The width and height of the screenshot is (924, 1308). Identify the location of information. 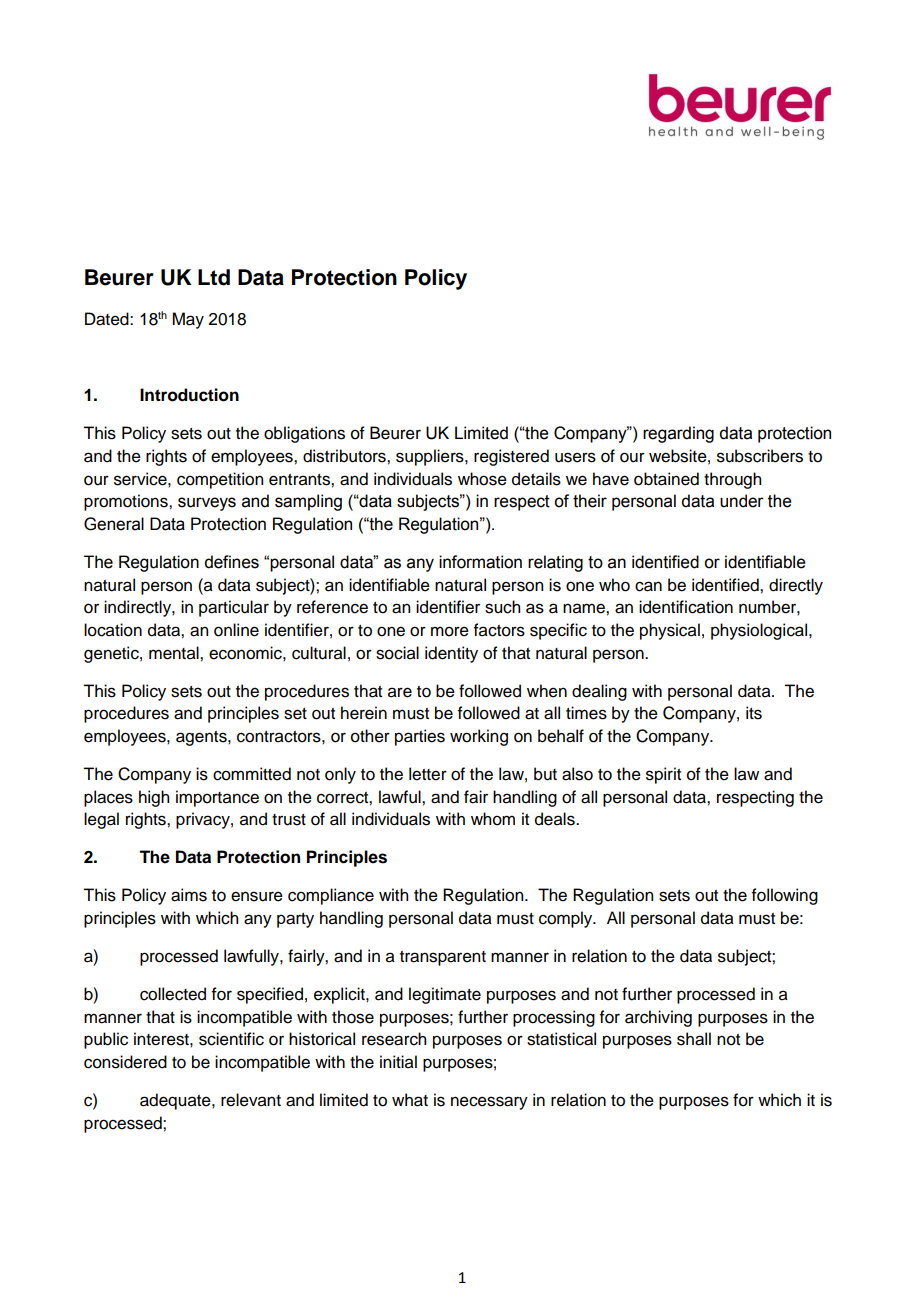
(480, 562).
